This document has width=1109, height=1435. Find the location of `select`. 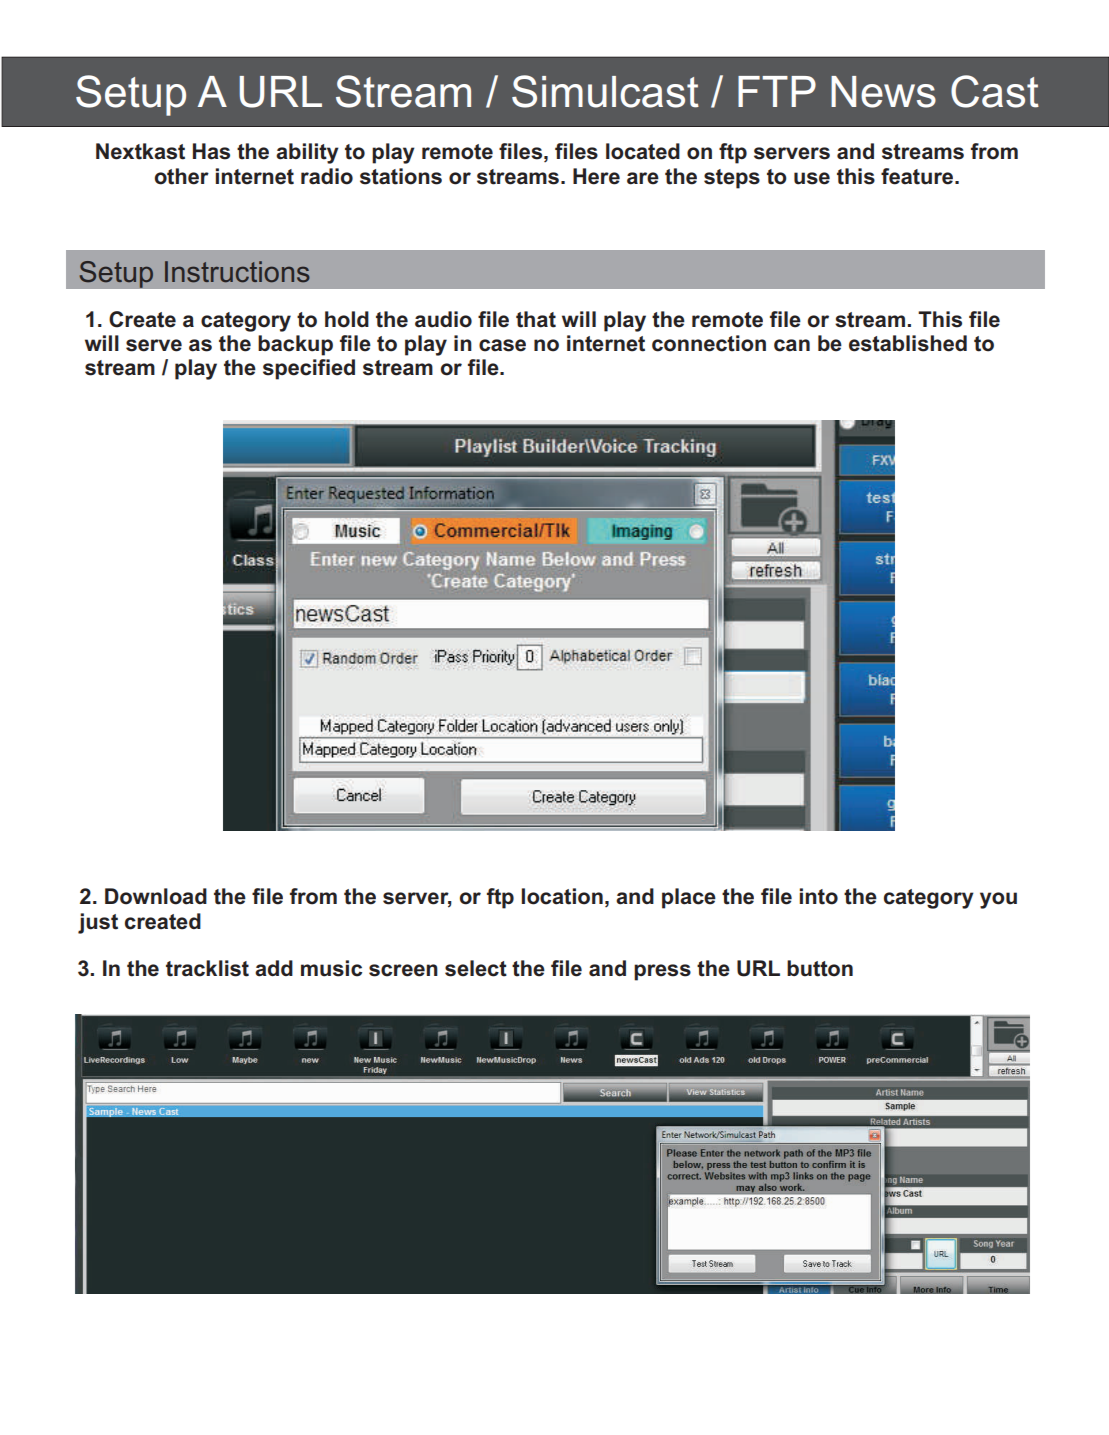

select is located at coordinates (476, 968).
